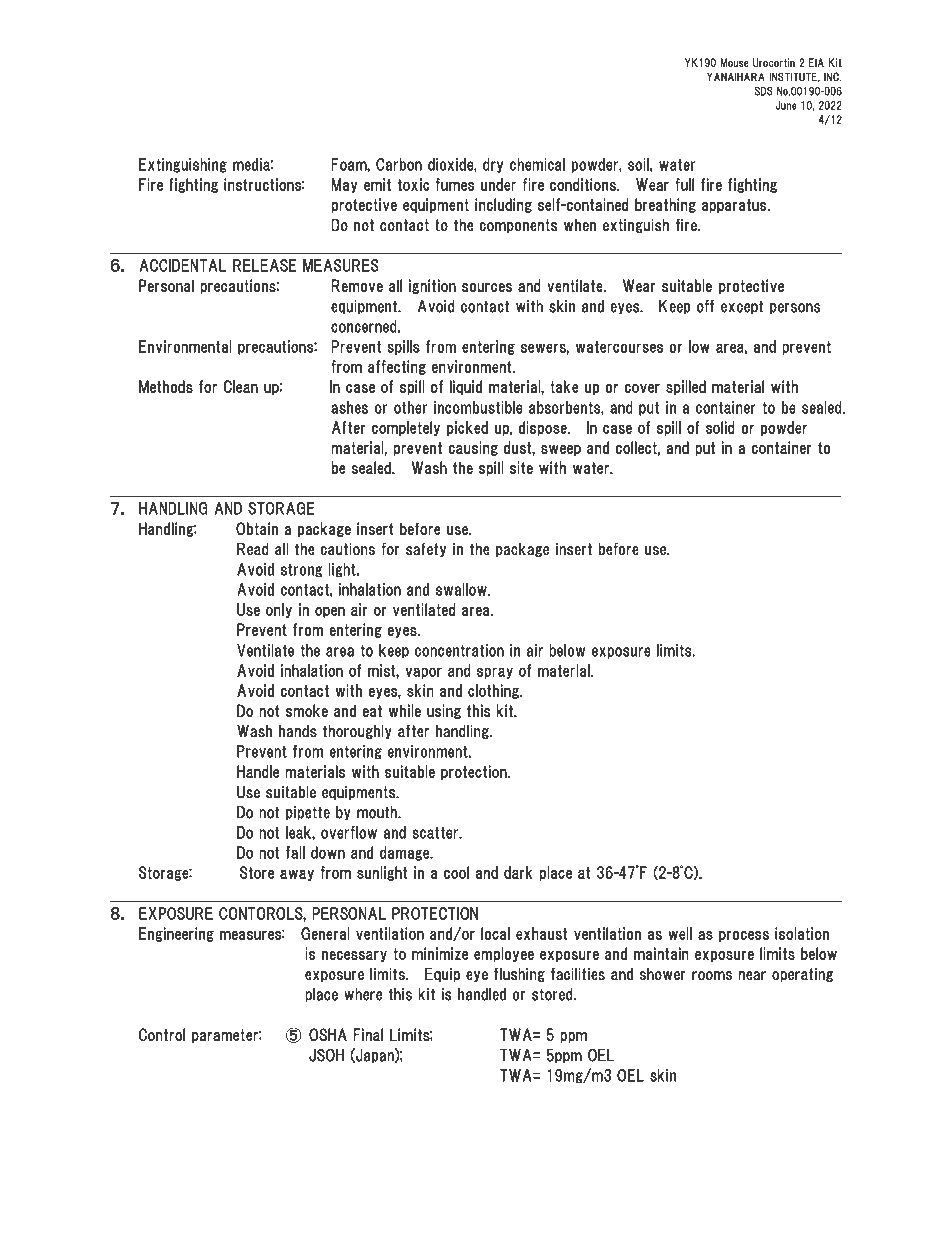 This screenshot has height=1233, width=952. What do you see at coordinates (493, 165) in the screenshot?
I see `dry` at bounding box center [493, 165].
